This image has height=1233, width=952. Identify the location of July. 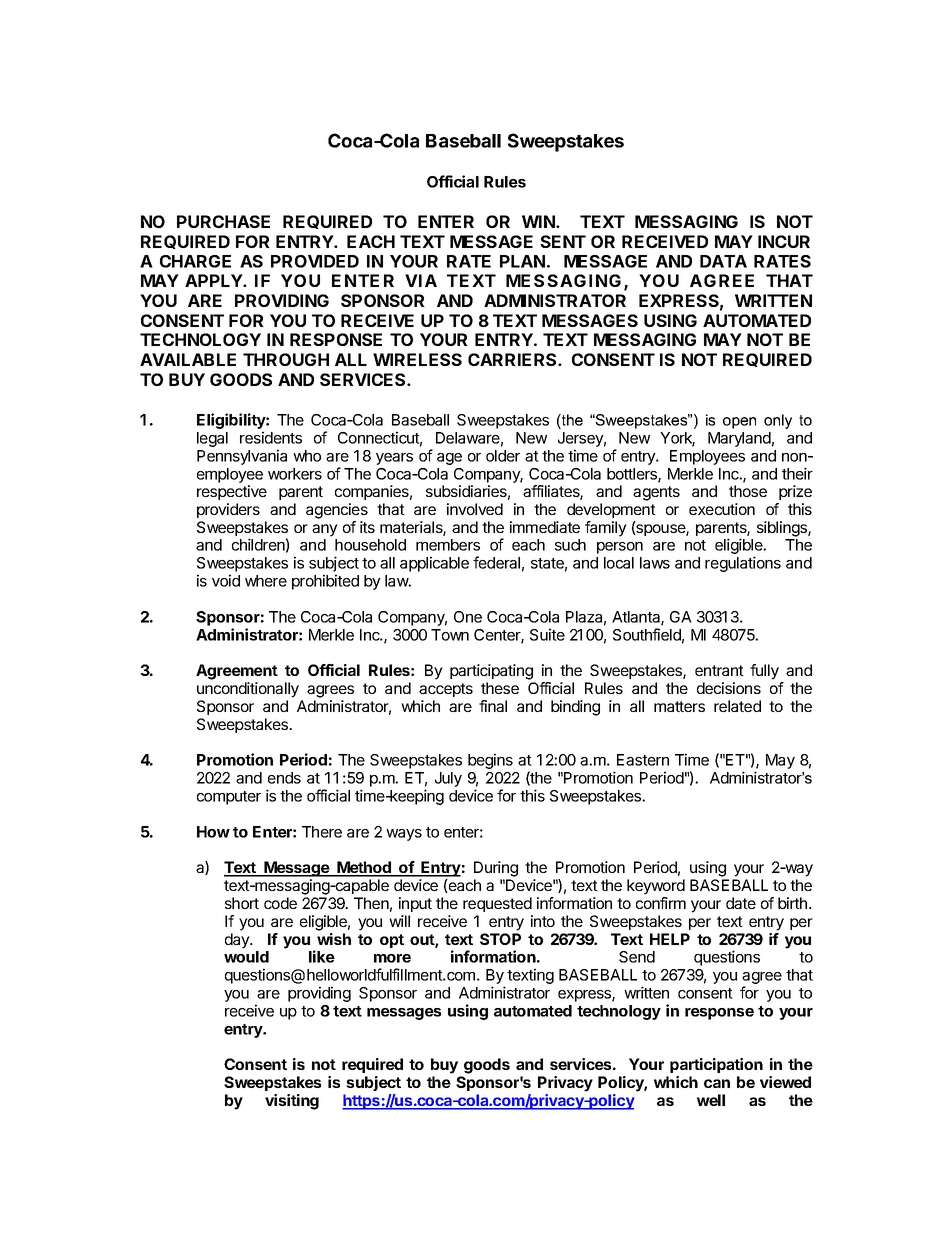
(448, 779).
